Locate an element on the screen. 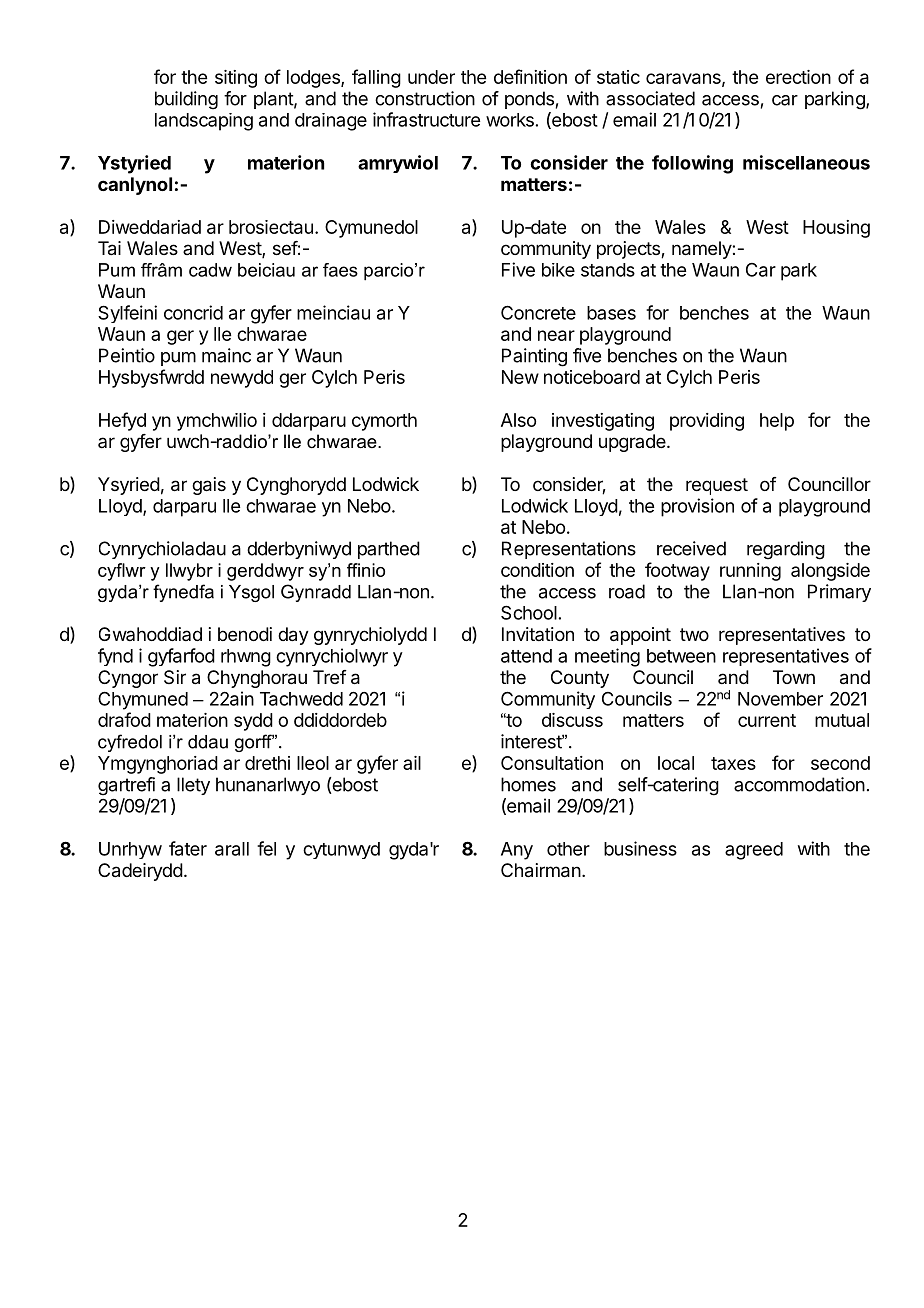 The width and height of the screenshot is (924, 1308). erection is located at coordinates (798, 77).
